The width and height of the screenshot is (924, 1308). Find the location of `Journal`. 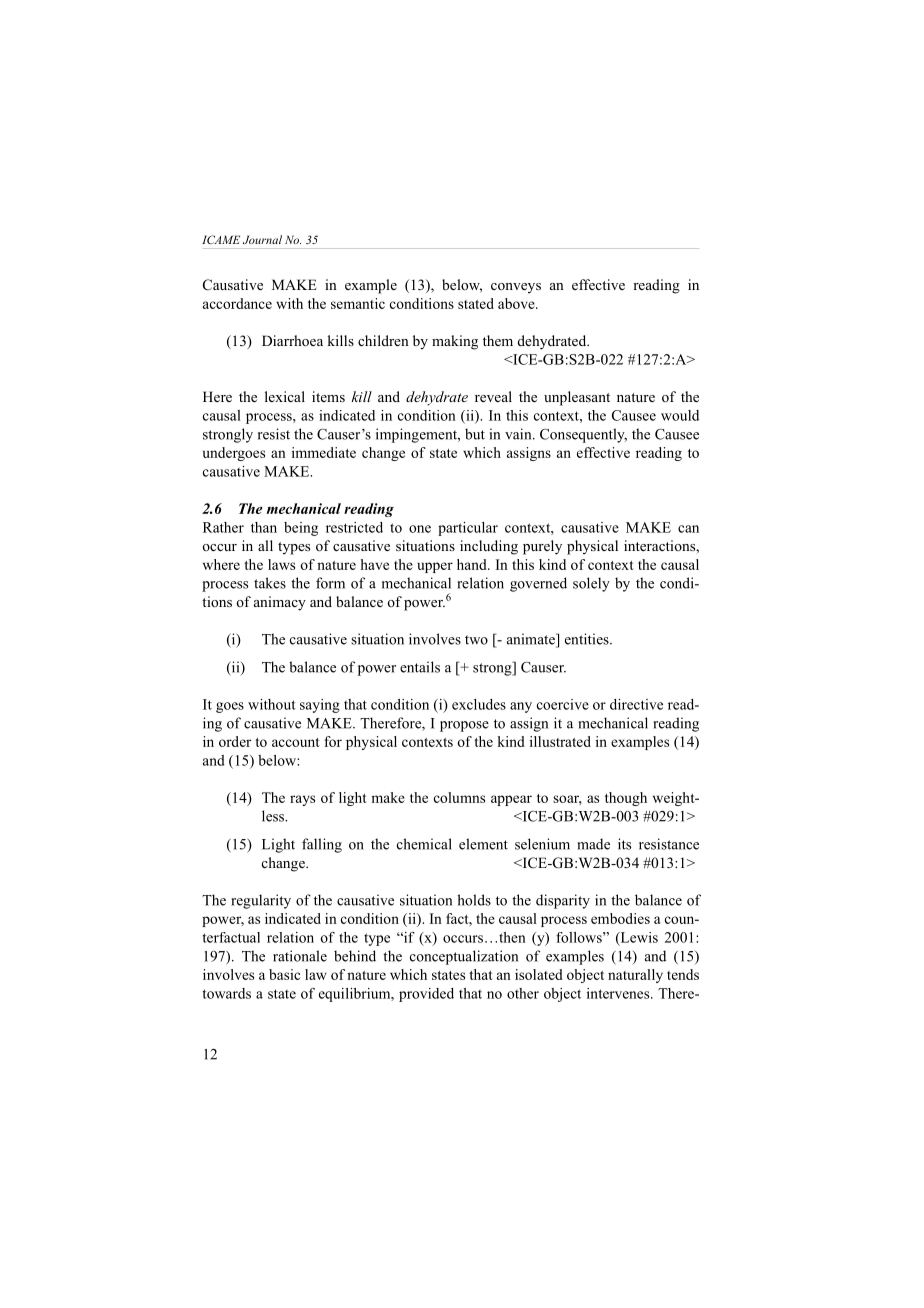

Journal is located at coordinates (262, 239).
